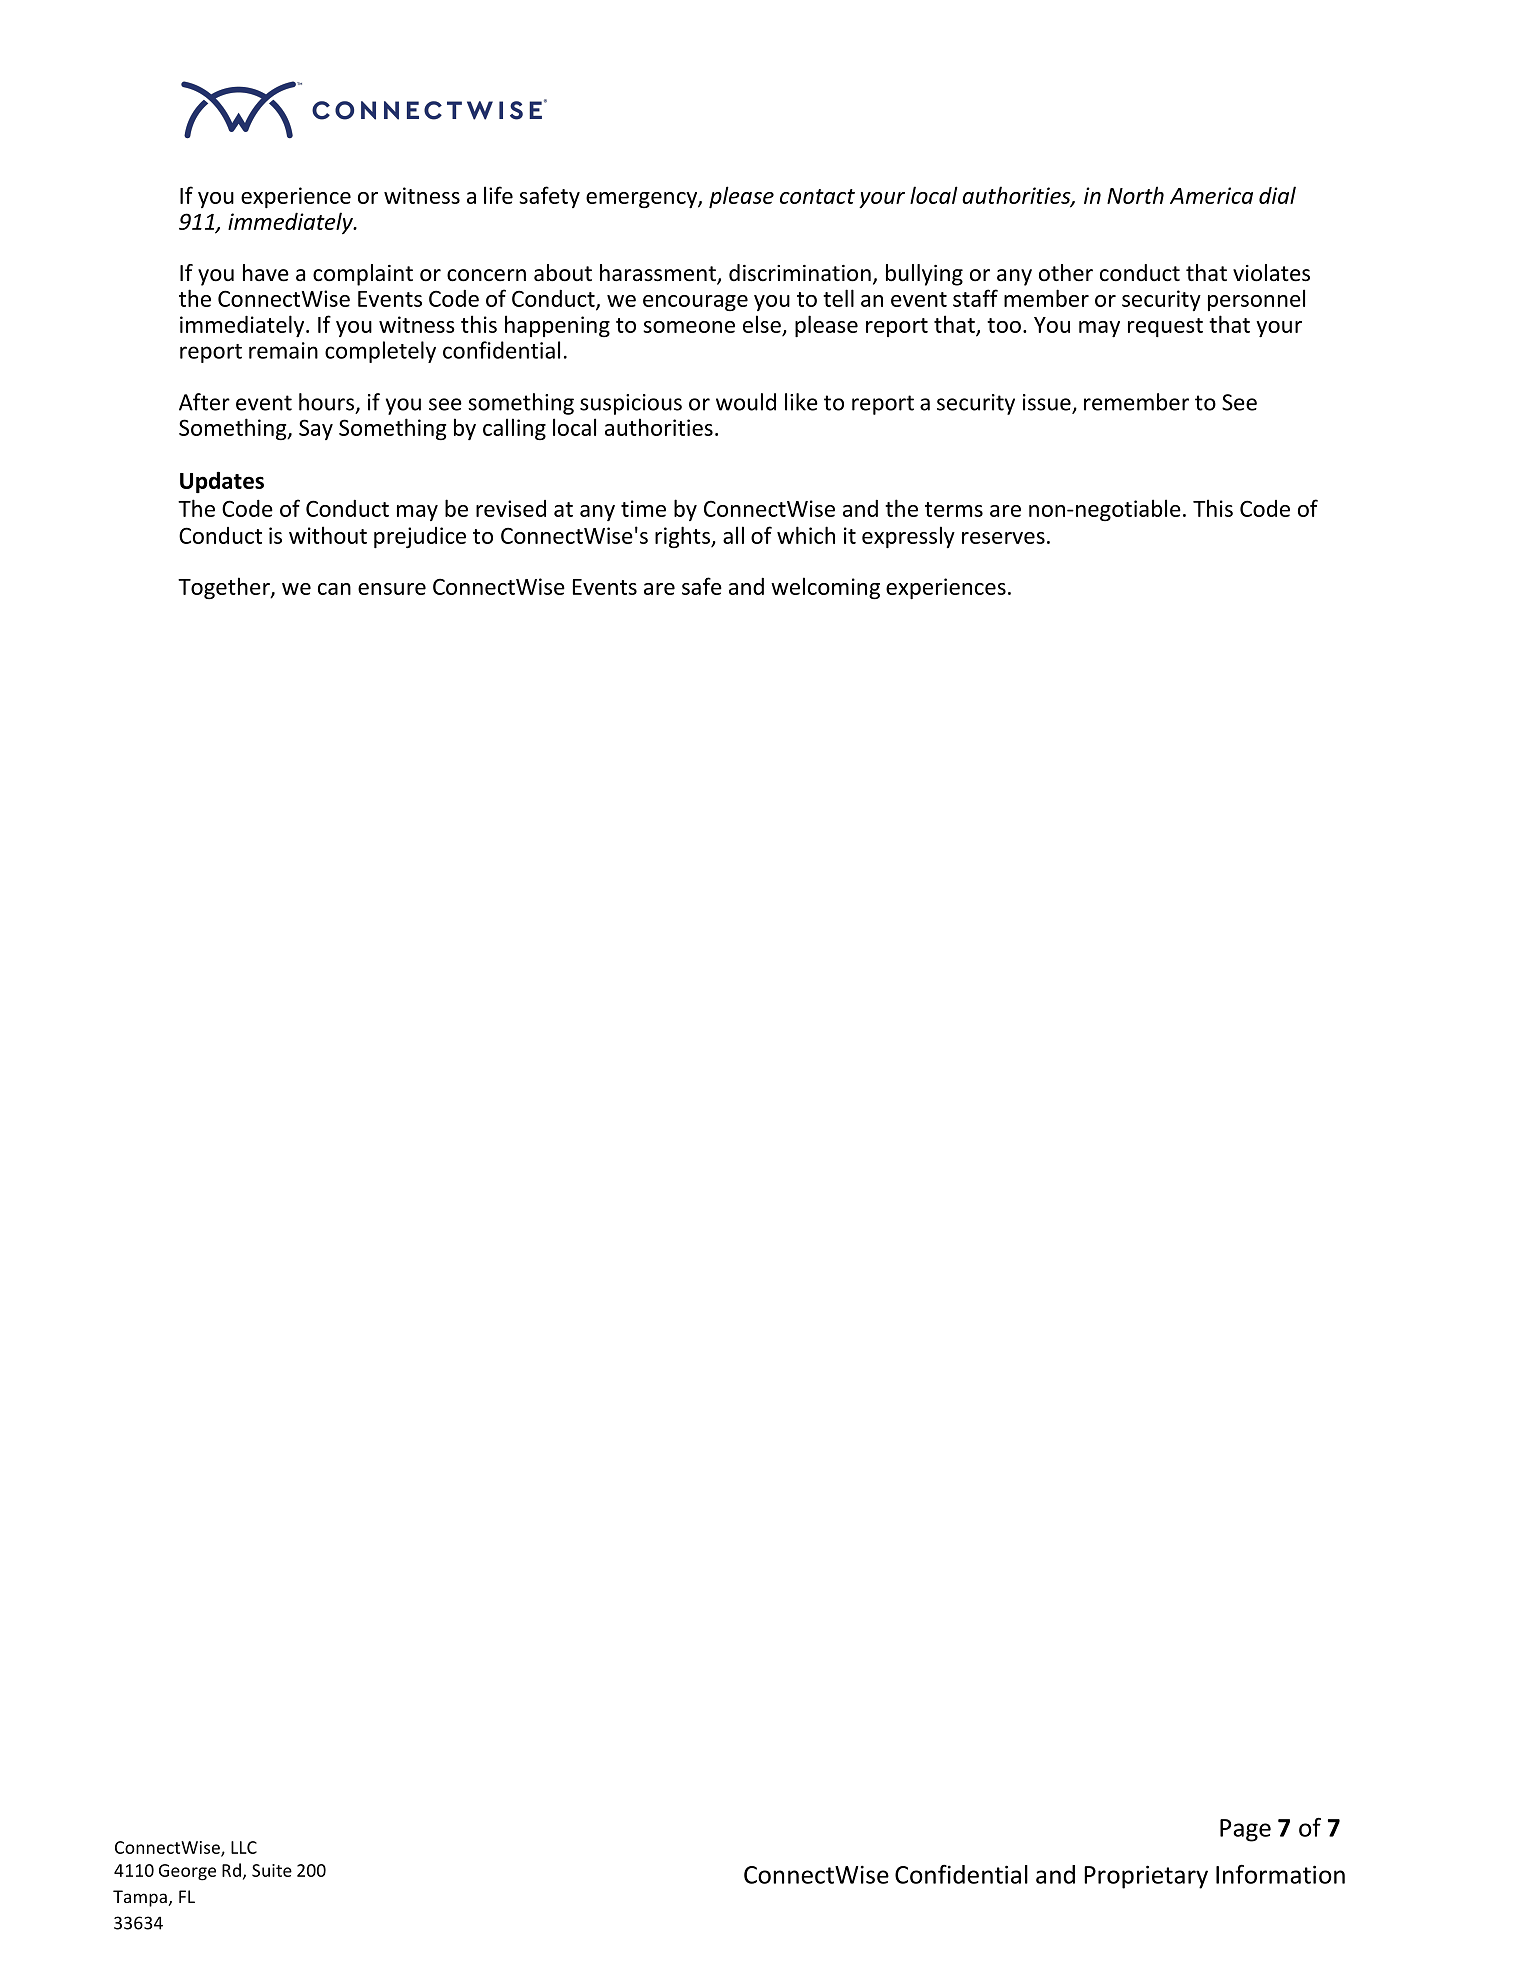 This screenshot has height=1965, width=1519. I want to click on Suite, so click(272, 1870).
